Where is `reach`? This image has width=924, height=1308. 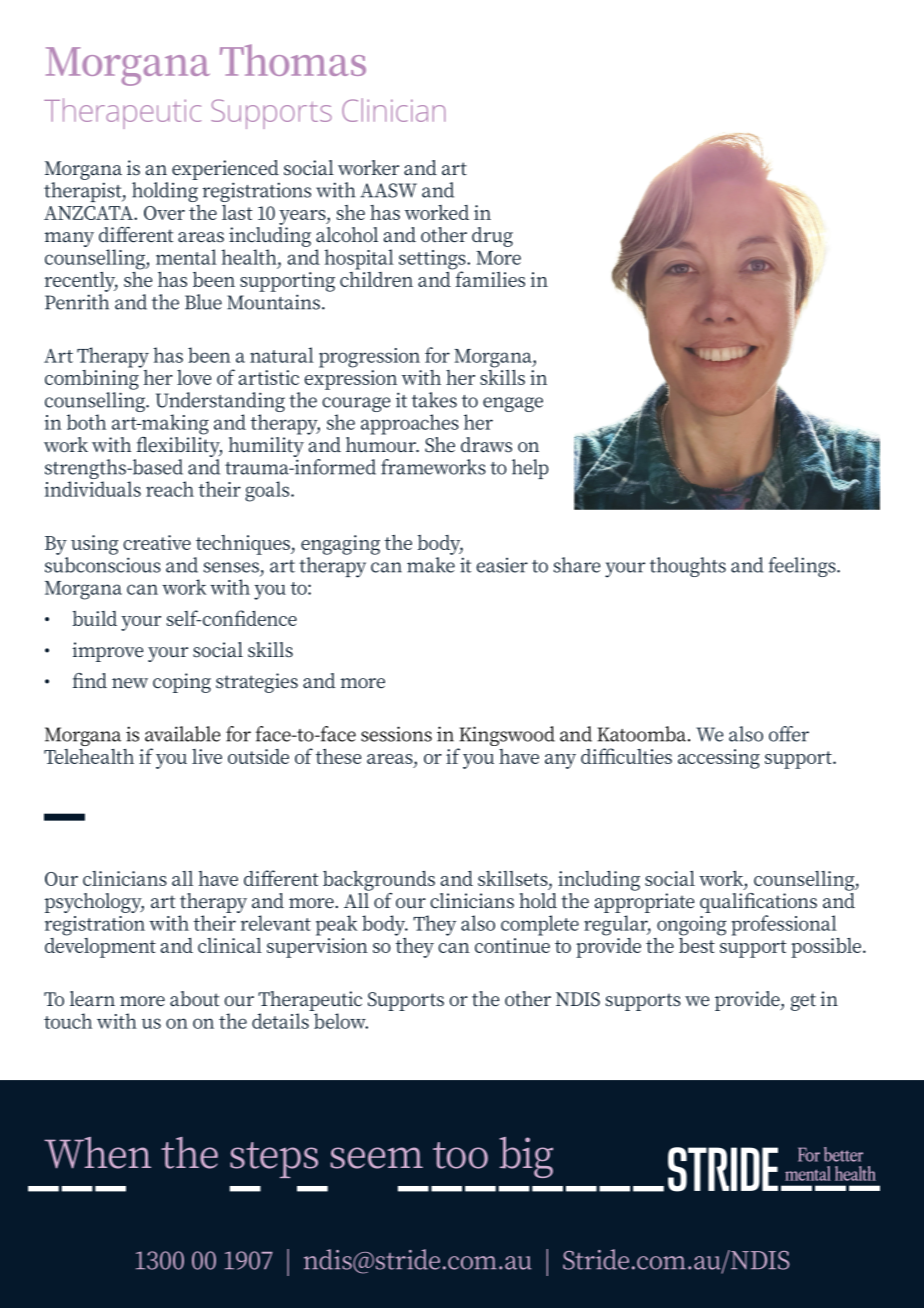 reach is located at coordinates (170, 489).
